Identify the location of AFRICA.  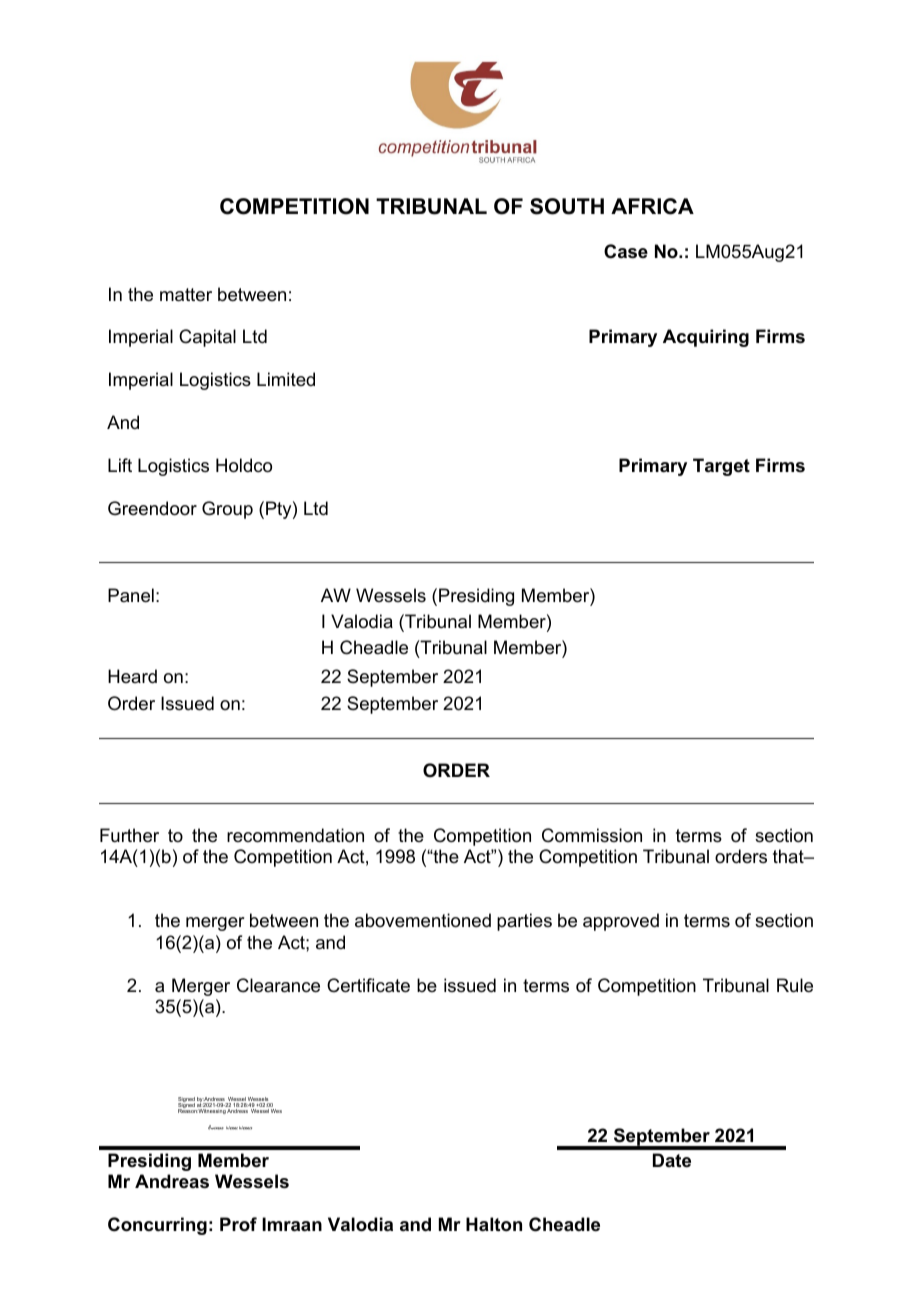
(652, 206).
